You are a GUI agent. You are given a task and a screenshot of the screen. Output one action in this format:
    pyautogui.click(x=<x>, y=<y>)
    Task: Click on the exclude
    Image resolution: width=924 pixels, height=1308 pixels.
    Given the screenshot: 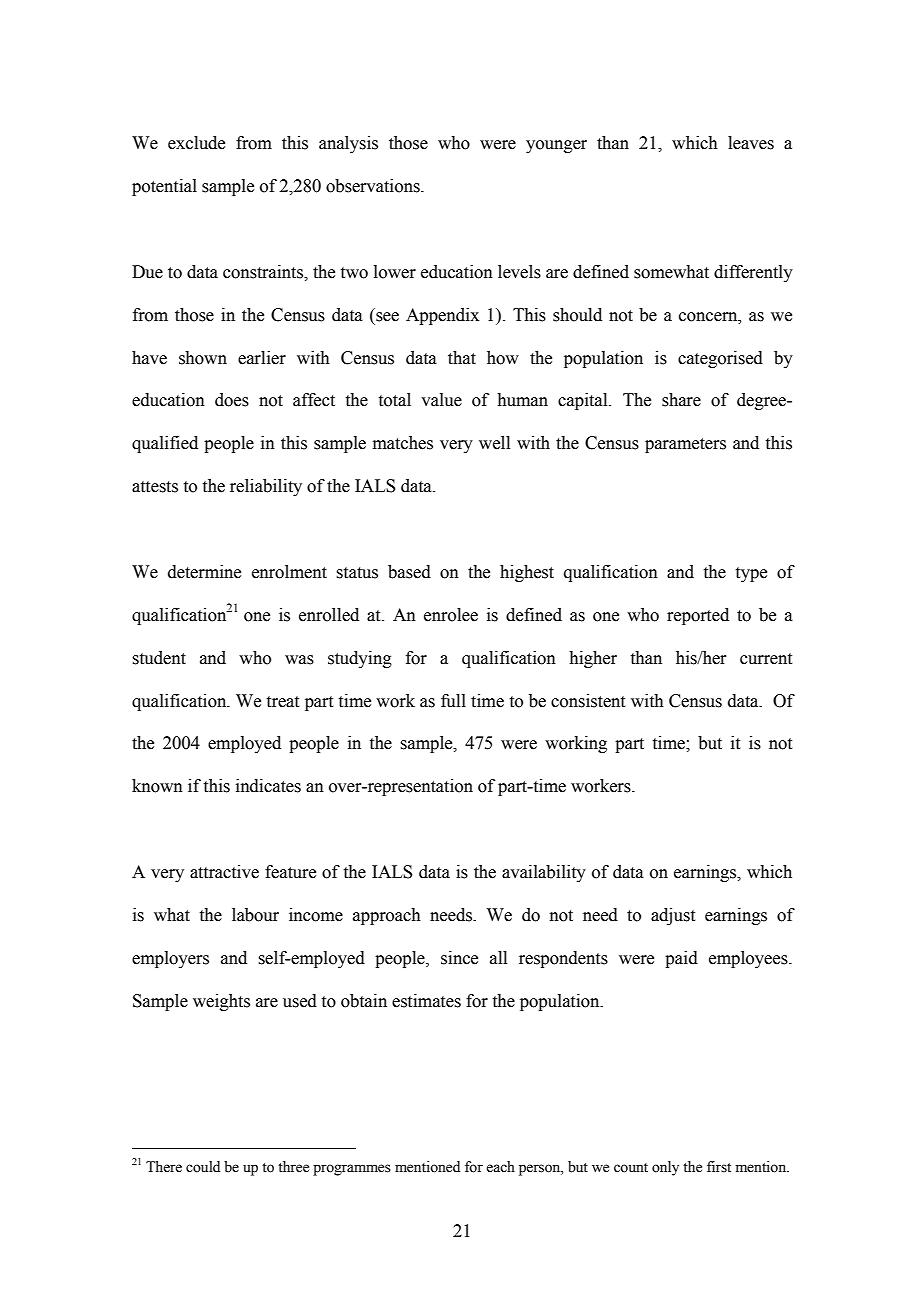 What is the action you would take?
    pyautogui.click(x=196, y=143)
